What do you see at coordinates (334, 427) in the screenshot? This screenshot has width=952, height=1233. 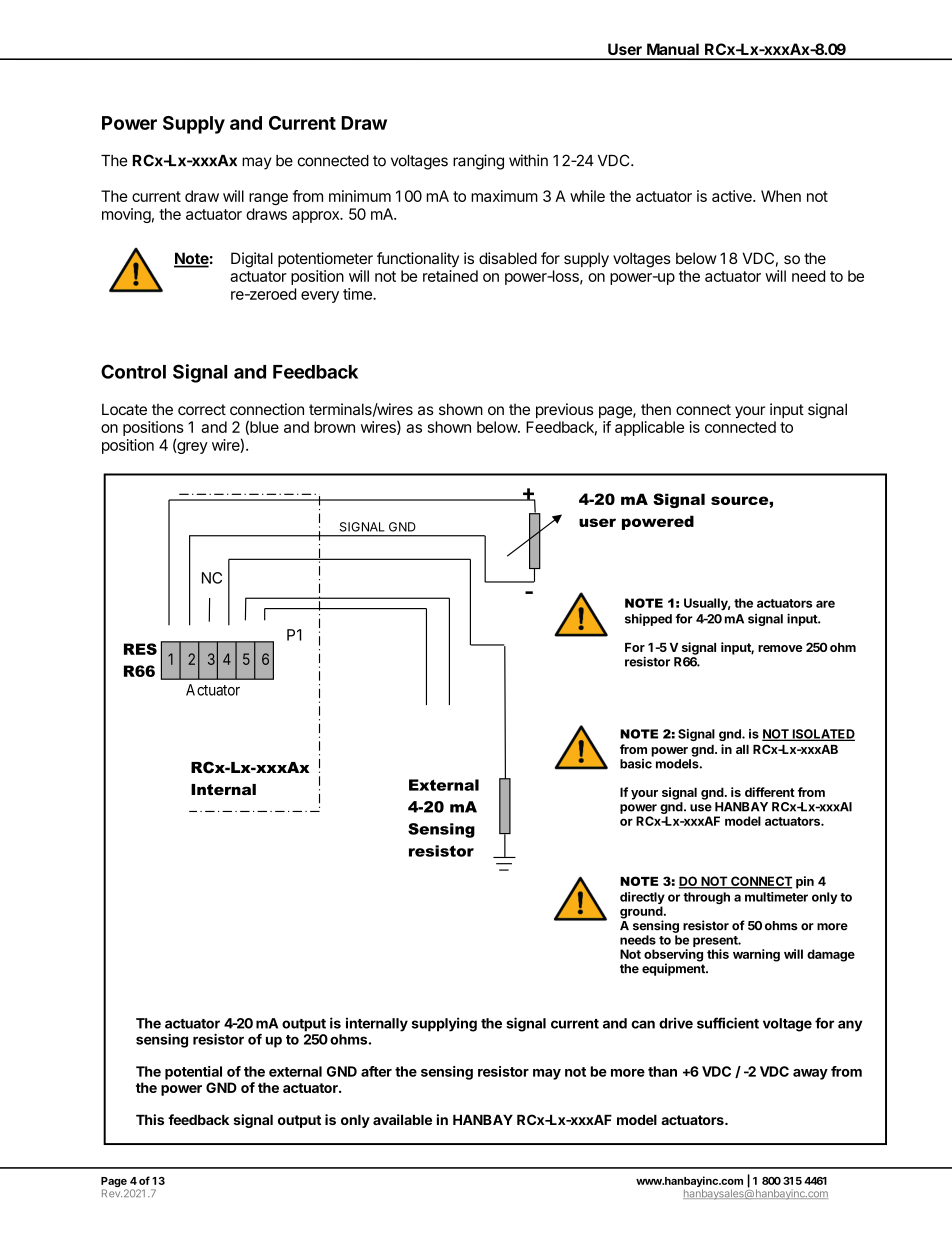 I see `brown` at bounding box center [334, 427].
